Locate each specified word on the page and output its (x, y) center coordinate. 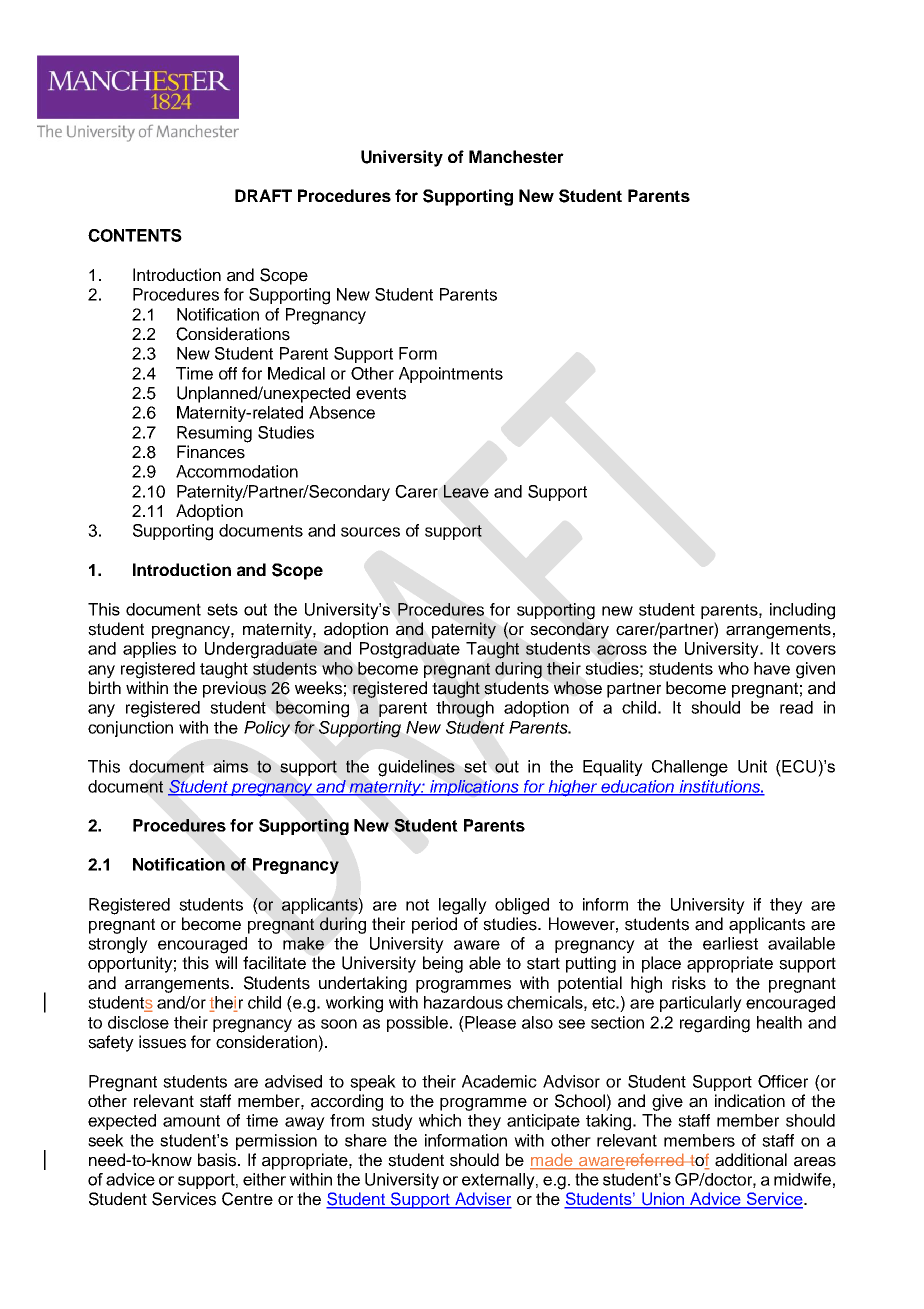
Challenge (690, 768)
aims (230, 766)
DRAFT (263, 195)
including (802, 611)
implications (474, 788)
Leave (466, 491)
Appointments (451, 375)
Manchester (516, 156)
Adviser (482, 1200)
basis (218, 1160)
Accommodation (237, 471)
